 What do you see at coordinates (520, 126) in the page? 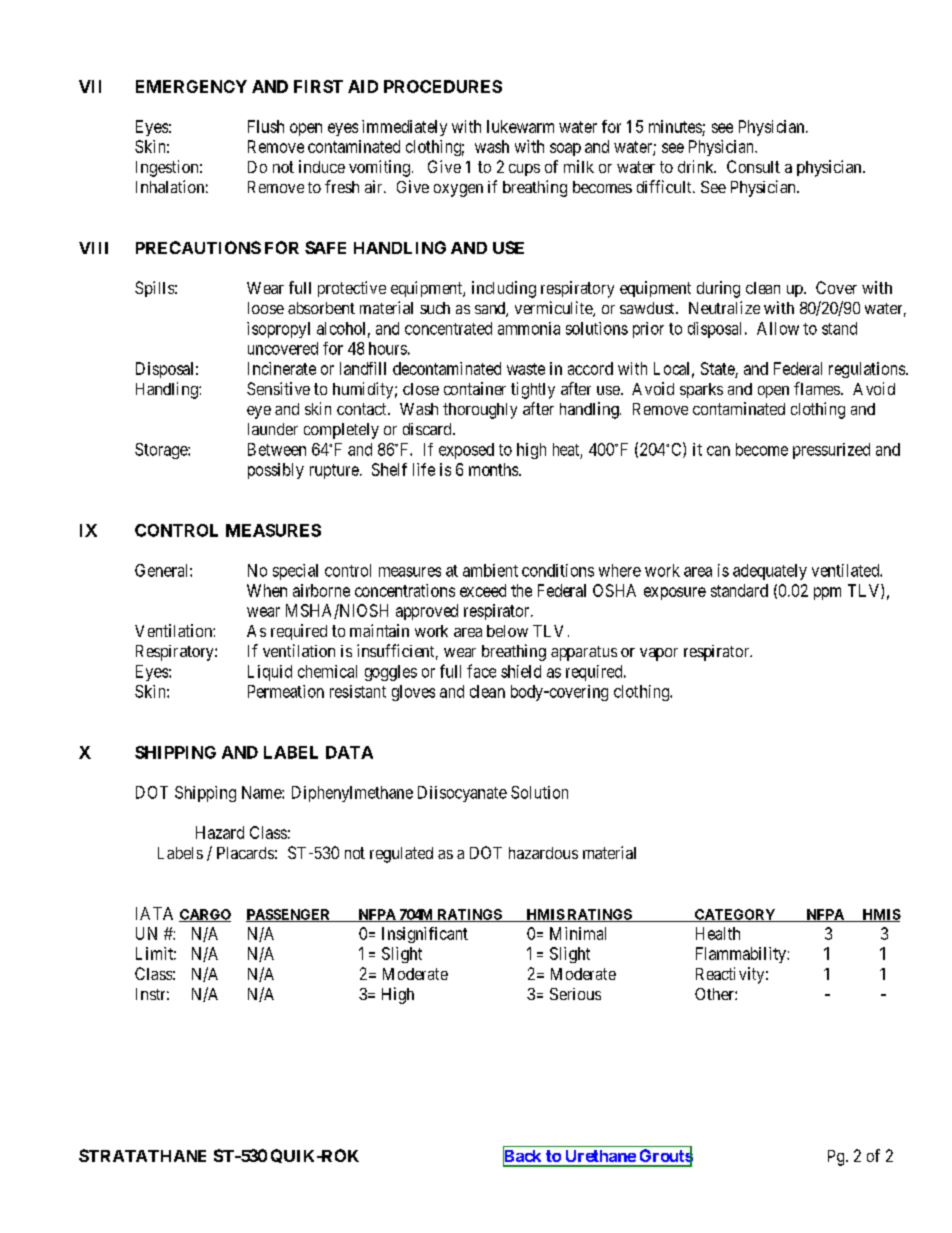
I see `lukewarm` at bounding box center [520, 126].
